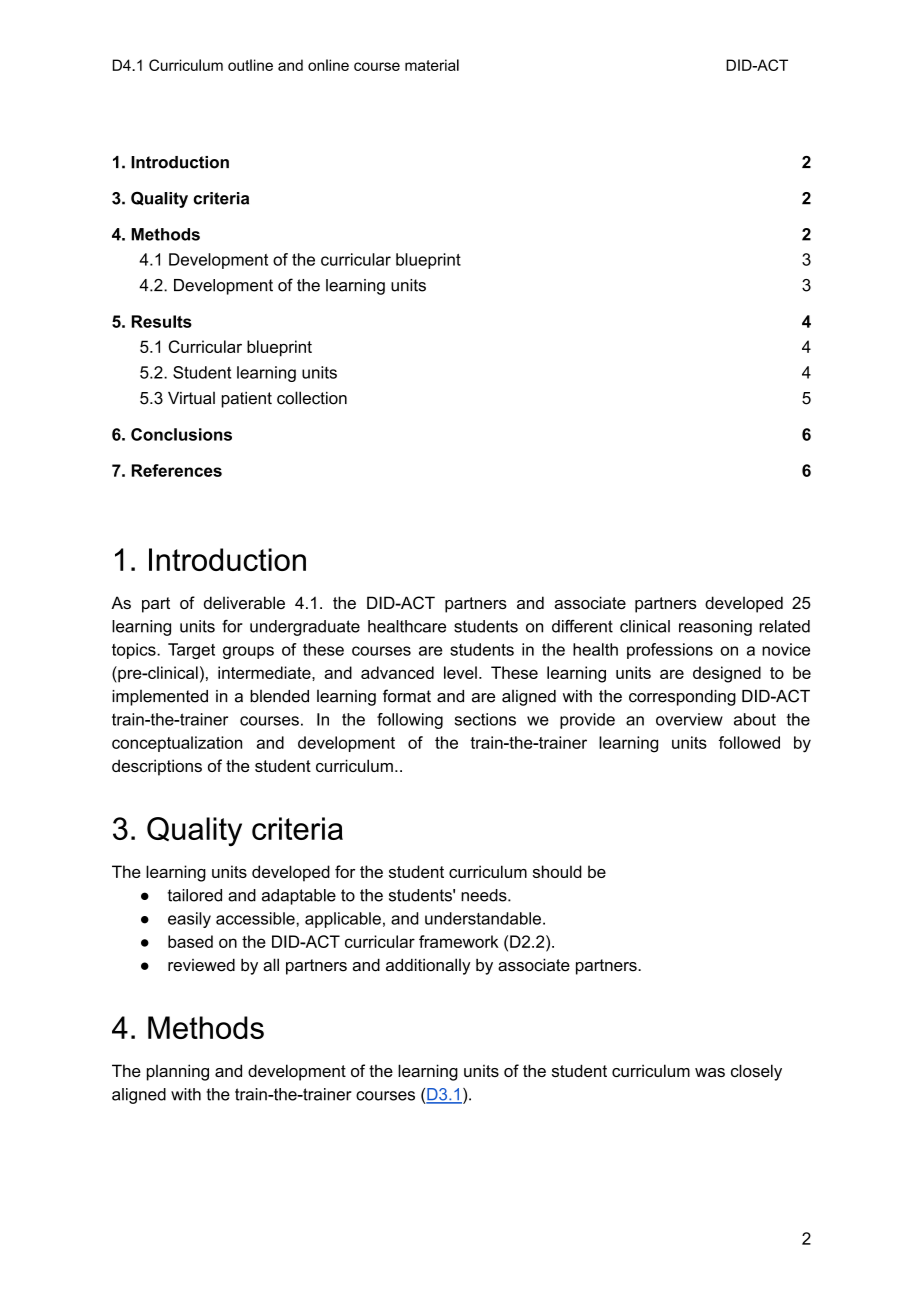 The width and height of the page is (924, 1307). What do you see at coordinates (250, 65) in the page?
I see `outline` at bounding box center [250, 65].
